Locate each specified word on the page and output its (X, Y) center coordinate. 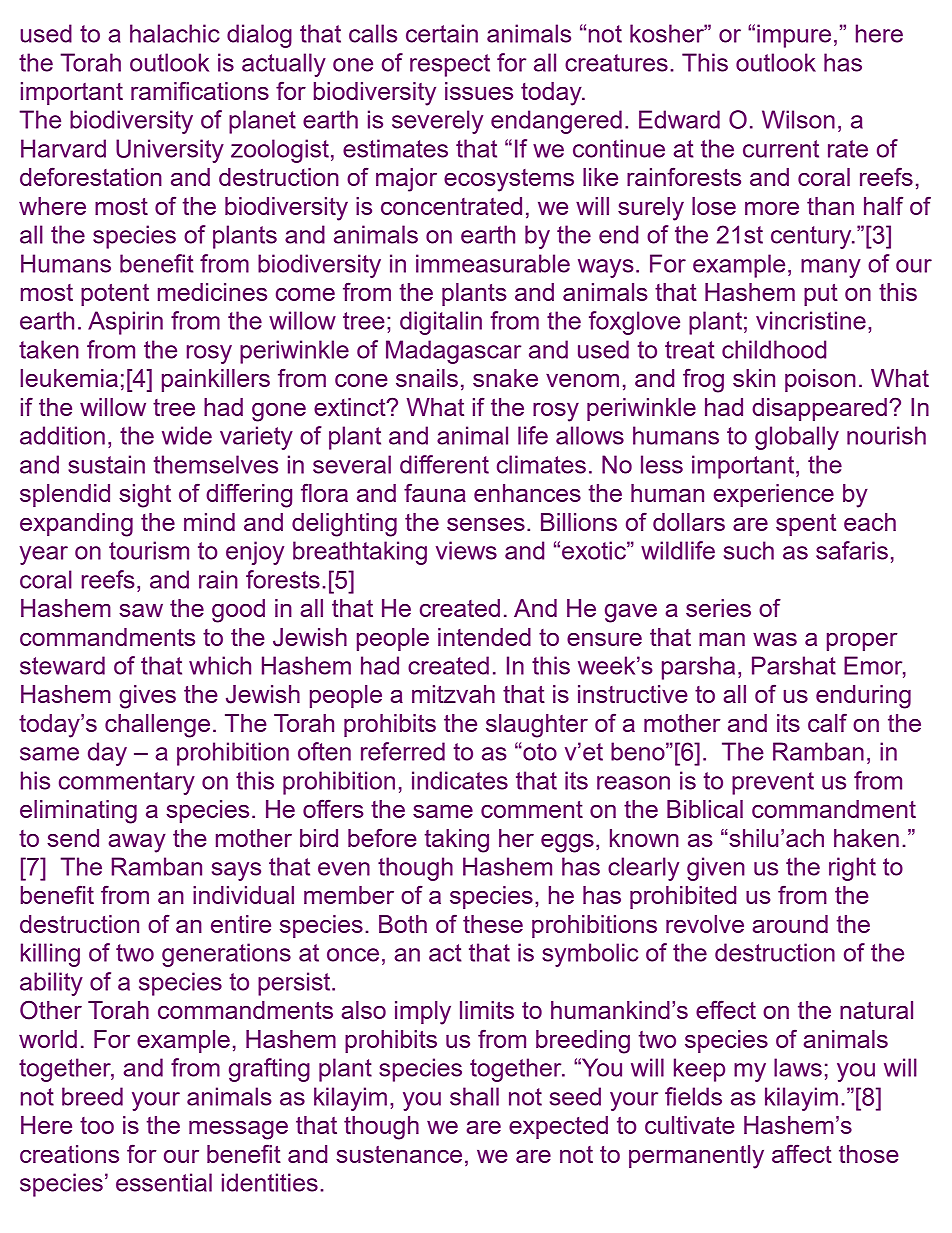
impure (794, 36)
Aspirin (125, 323)
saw (141, 610)
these (493, 924)
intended (484, 637)
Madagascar (453, 352)
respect (450, 65)
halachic (175, 33)
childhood (774, 349)
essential (164, 1182)
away (137, 843)
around (790, 924)
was (775, 639)
